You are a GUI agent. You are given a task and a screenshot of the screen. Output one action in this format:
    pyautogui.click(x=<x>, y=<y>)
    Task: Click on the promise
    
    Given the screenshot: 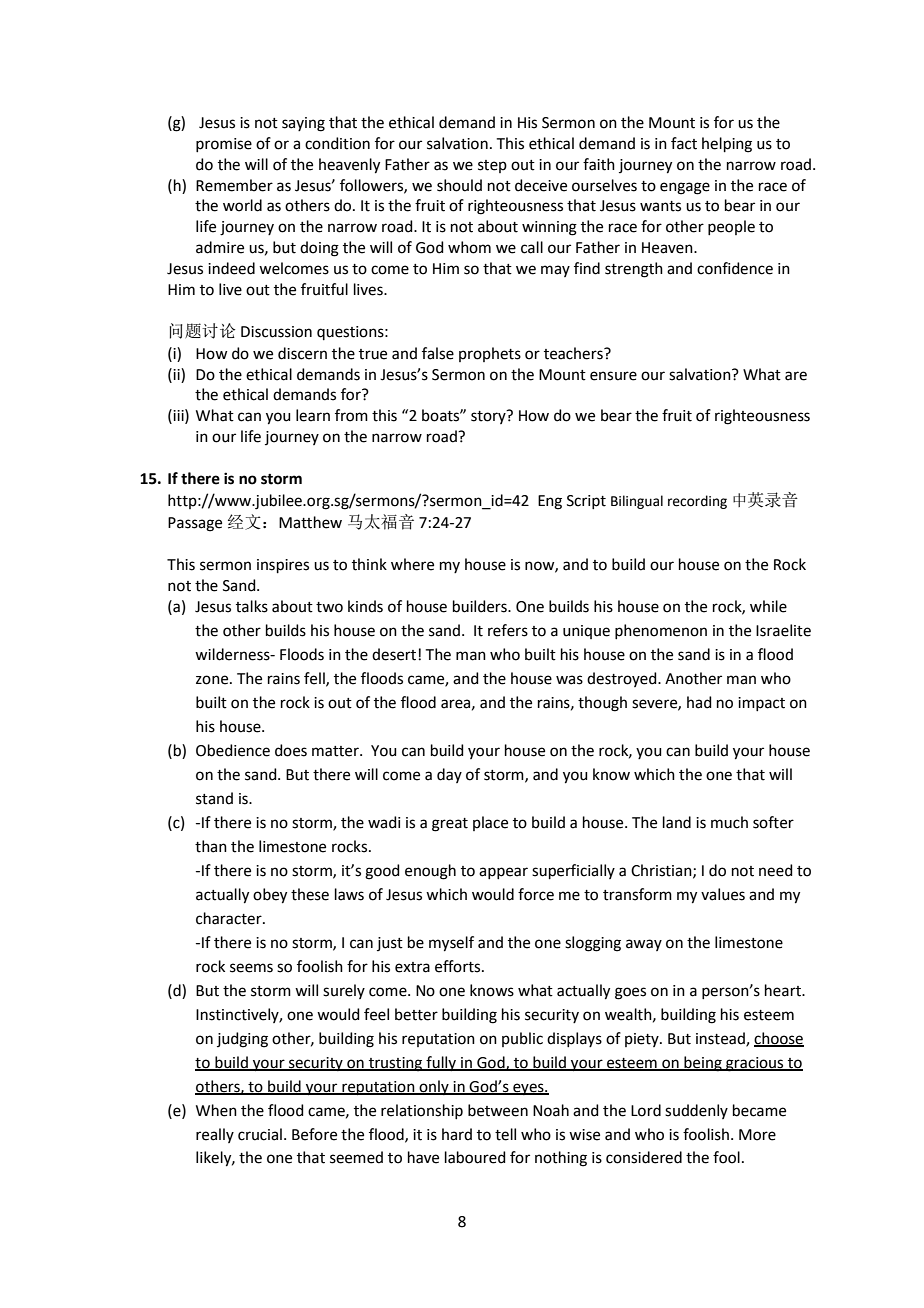 What is the action you would take?
    pyautogui.click(x=224, y=145)
